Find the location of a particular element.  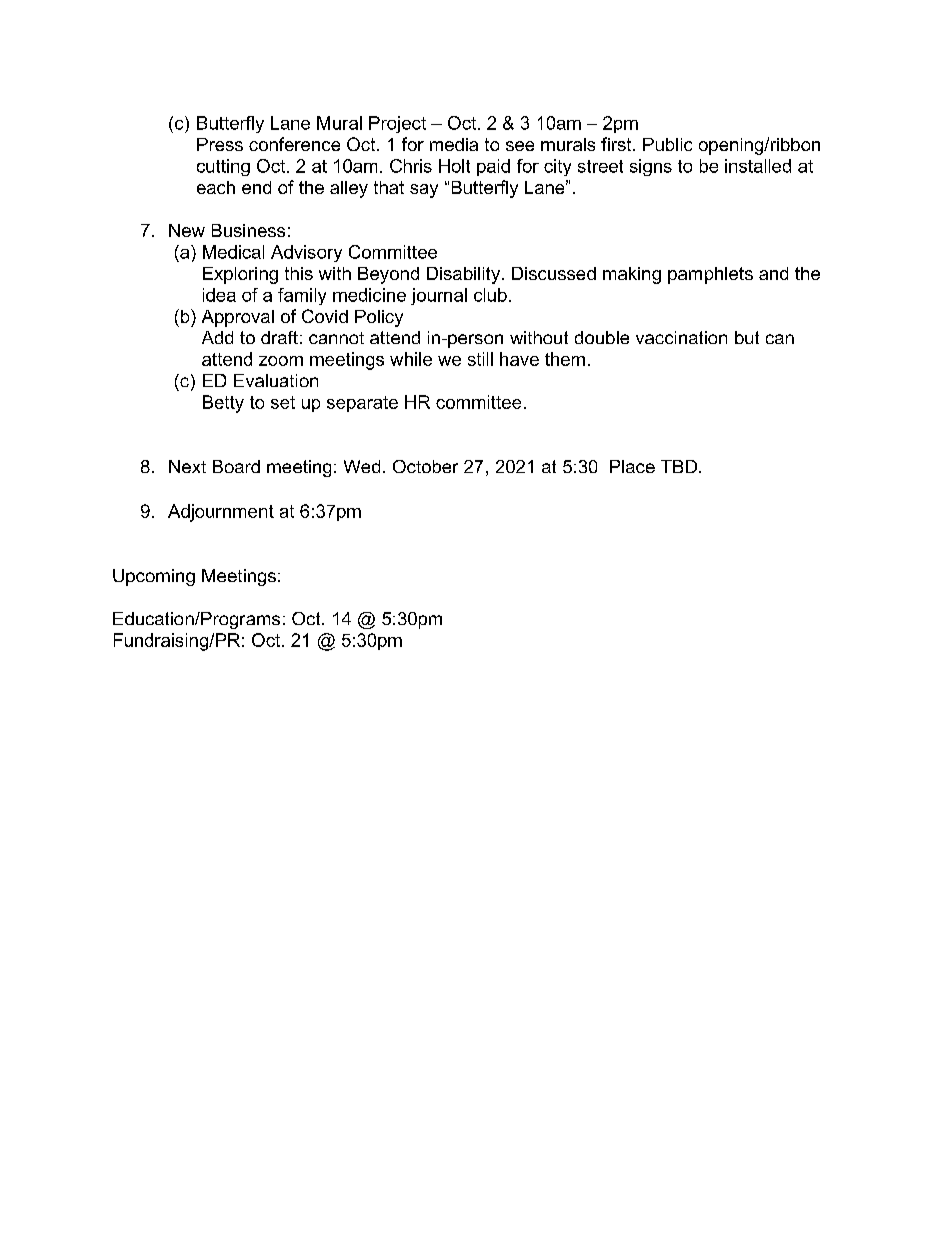

Public is located at coordinates (667, 144).
